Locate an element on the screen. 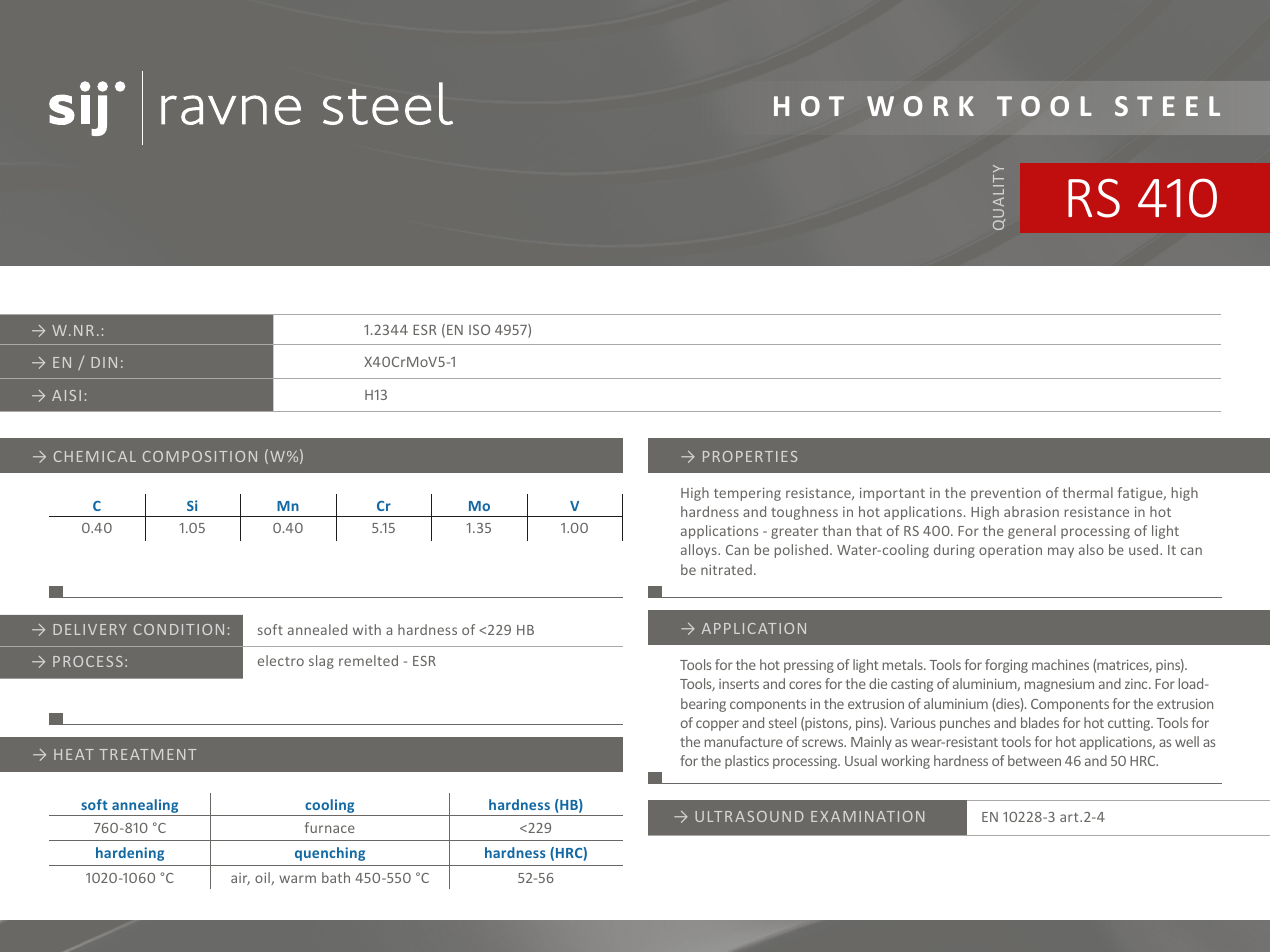 The width and height of the screenshot is (1270, 952). ISO is located at coordinates (479, 329).
